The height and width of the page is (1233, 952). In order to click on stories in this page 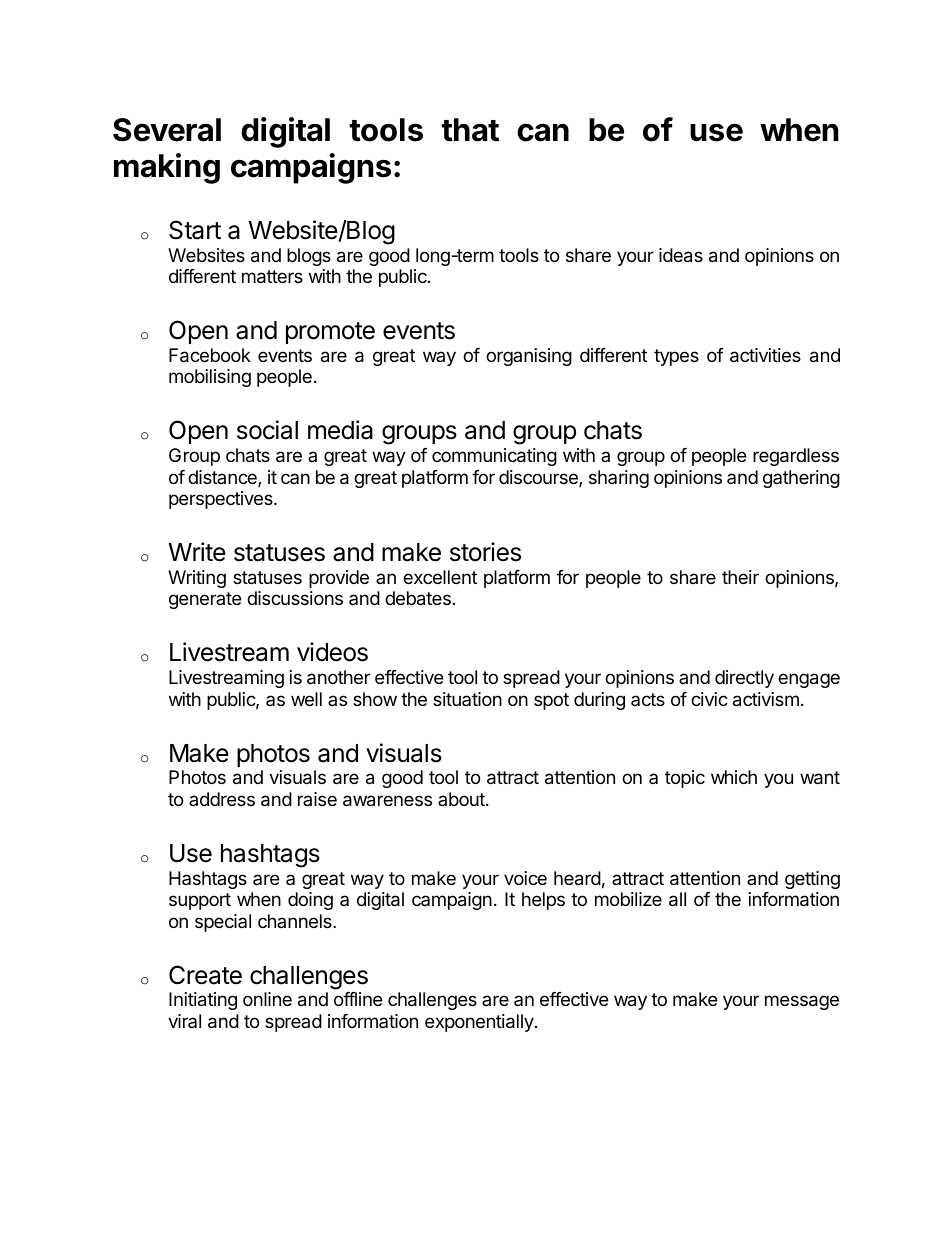, I will do `click(485, 552)`.
